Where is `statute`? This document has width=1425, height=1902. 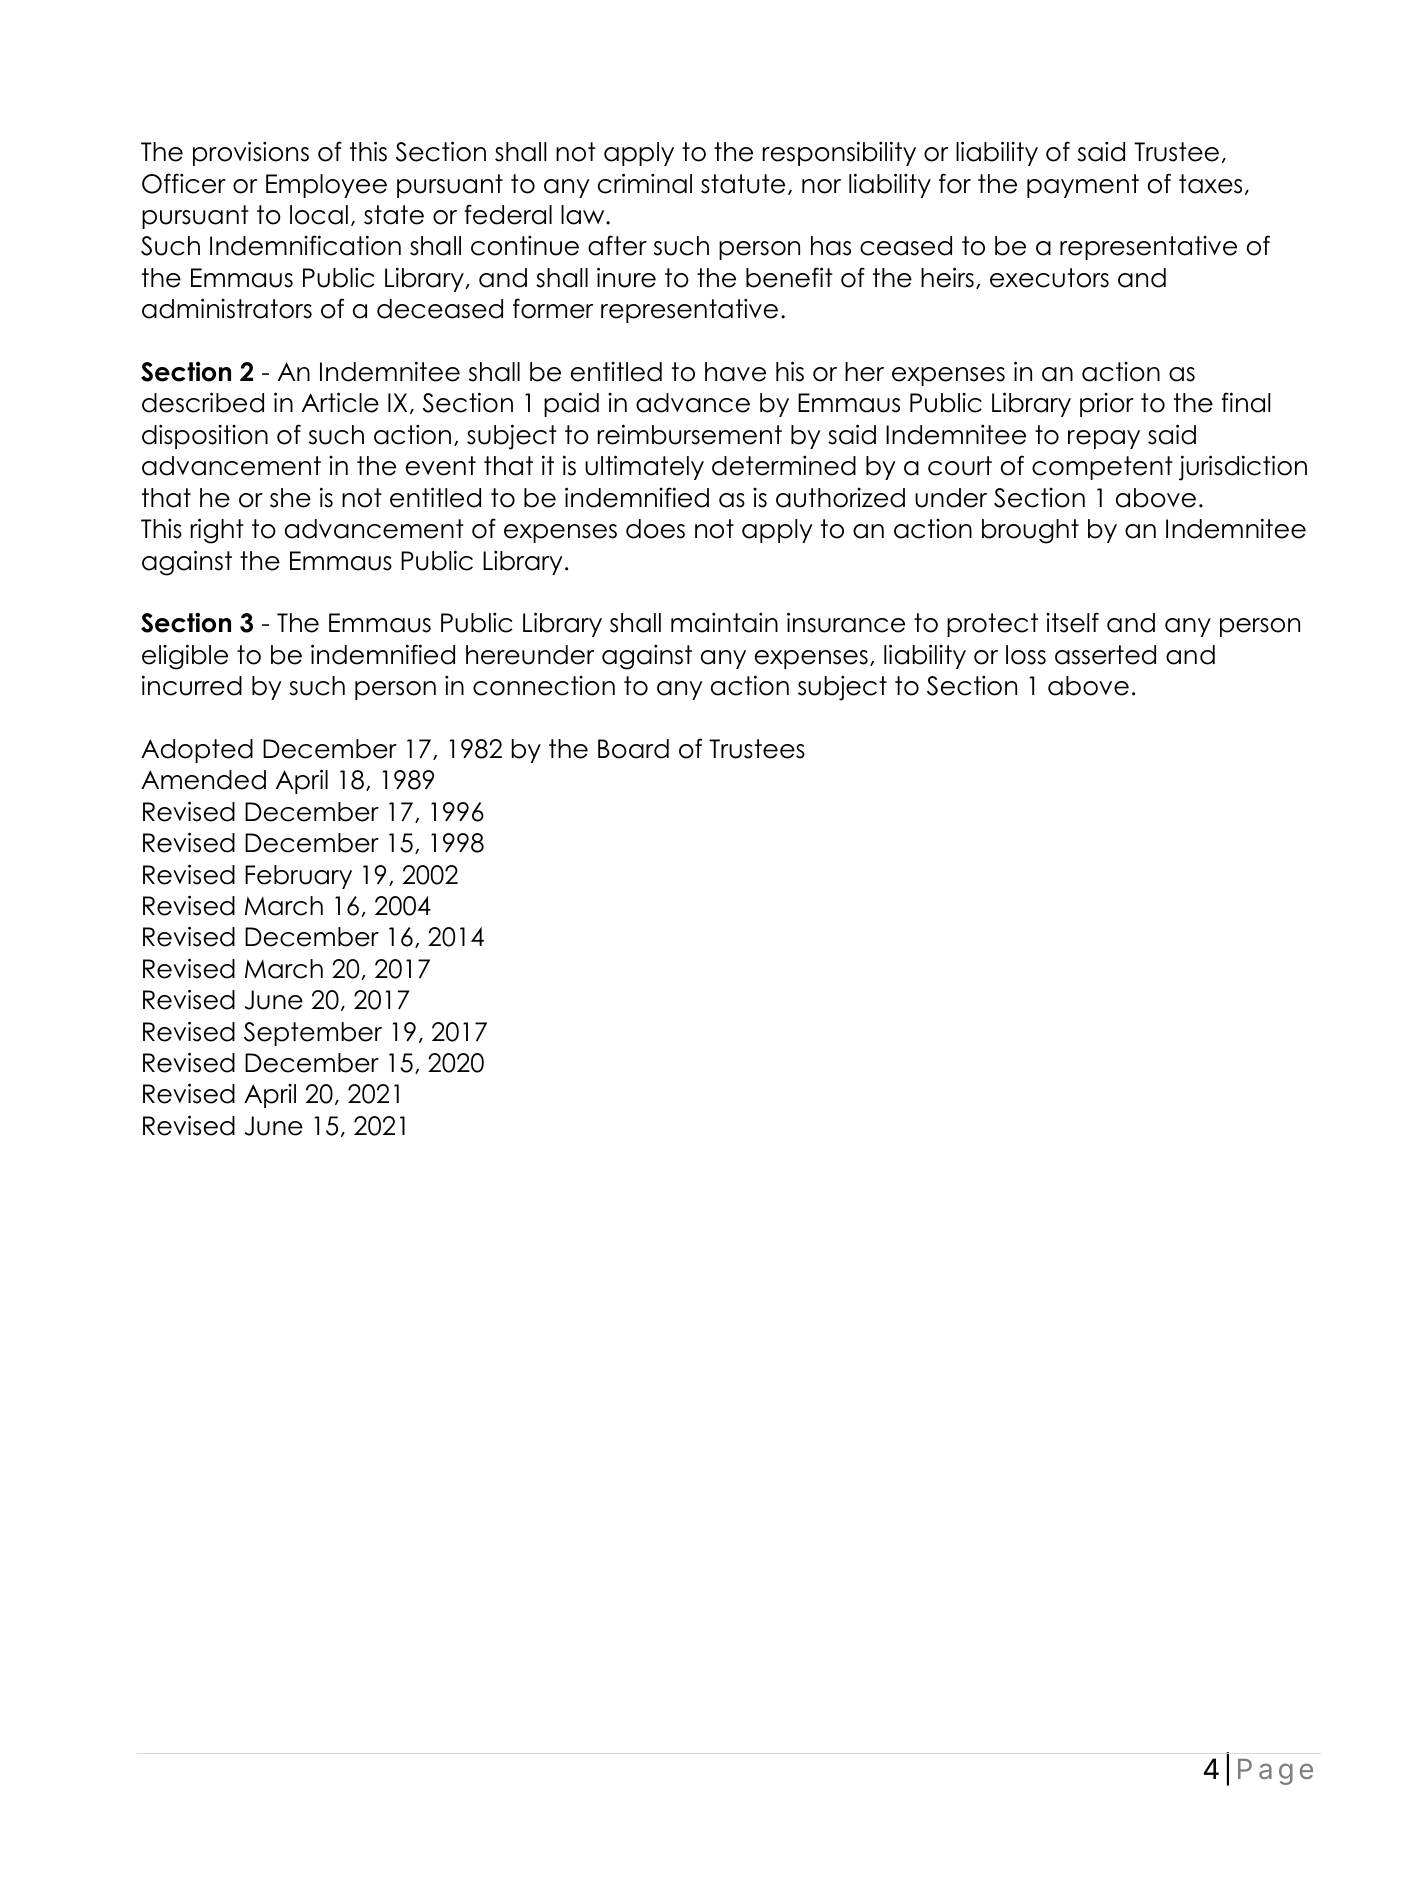
statute is located at coordinates (743, 184).
